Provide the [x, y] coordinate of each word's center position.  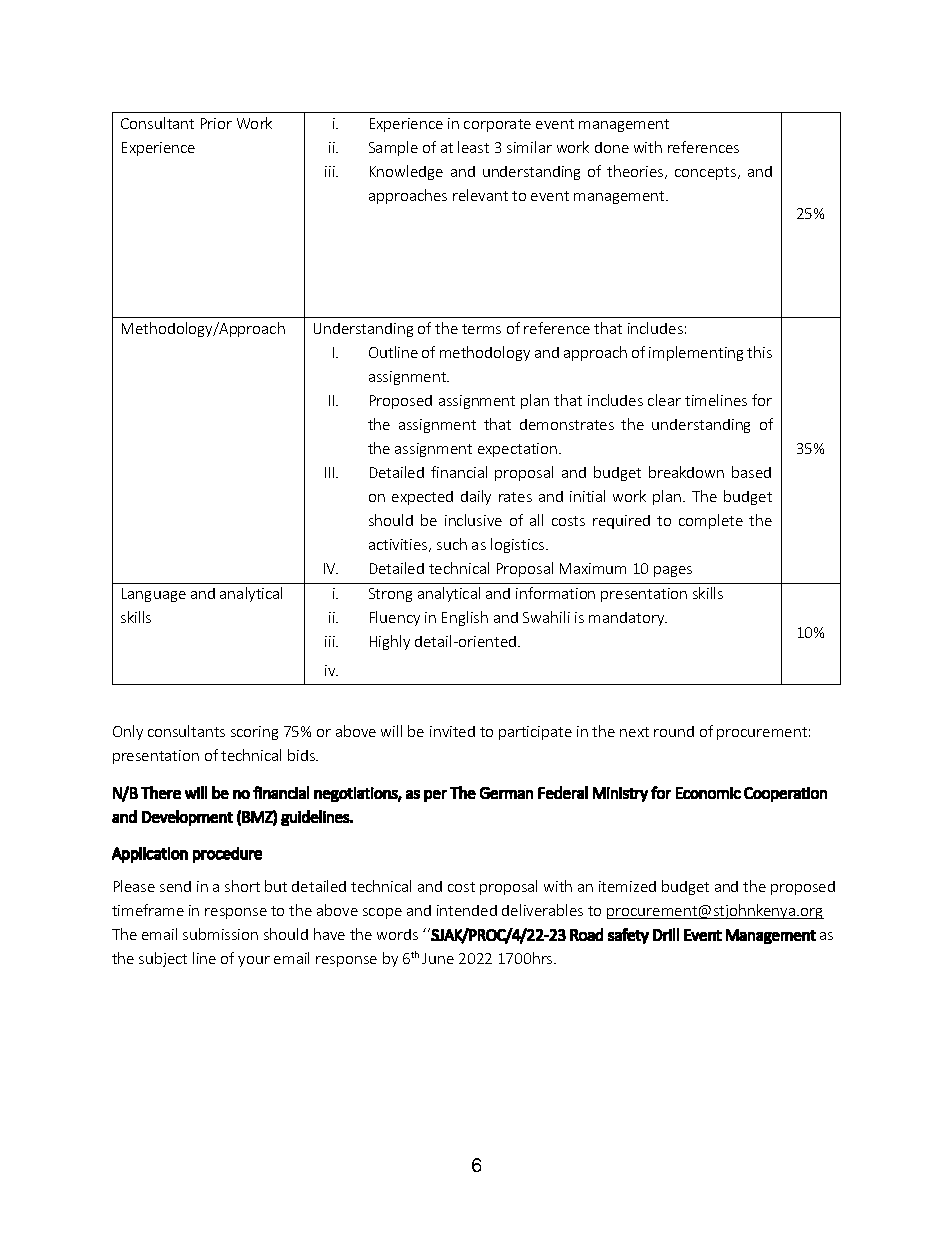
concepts [705, 173]
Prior [216, 123]
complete [711, 521]
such [452, 544]
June [438, 958]
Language [154, 595]
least [473, 147]
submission [220, 934]
